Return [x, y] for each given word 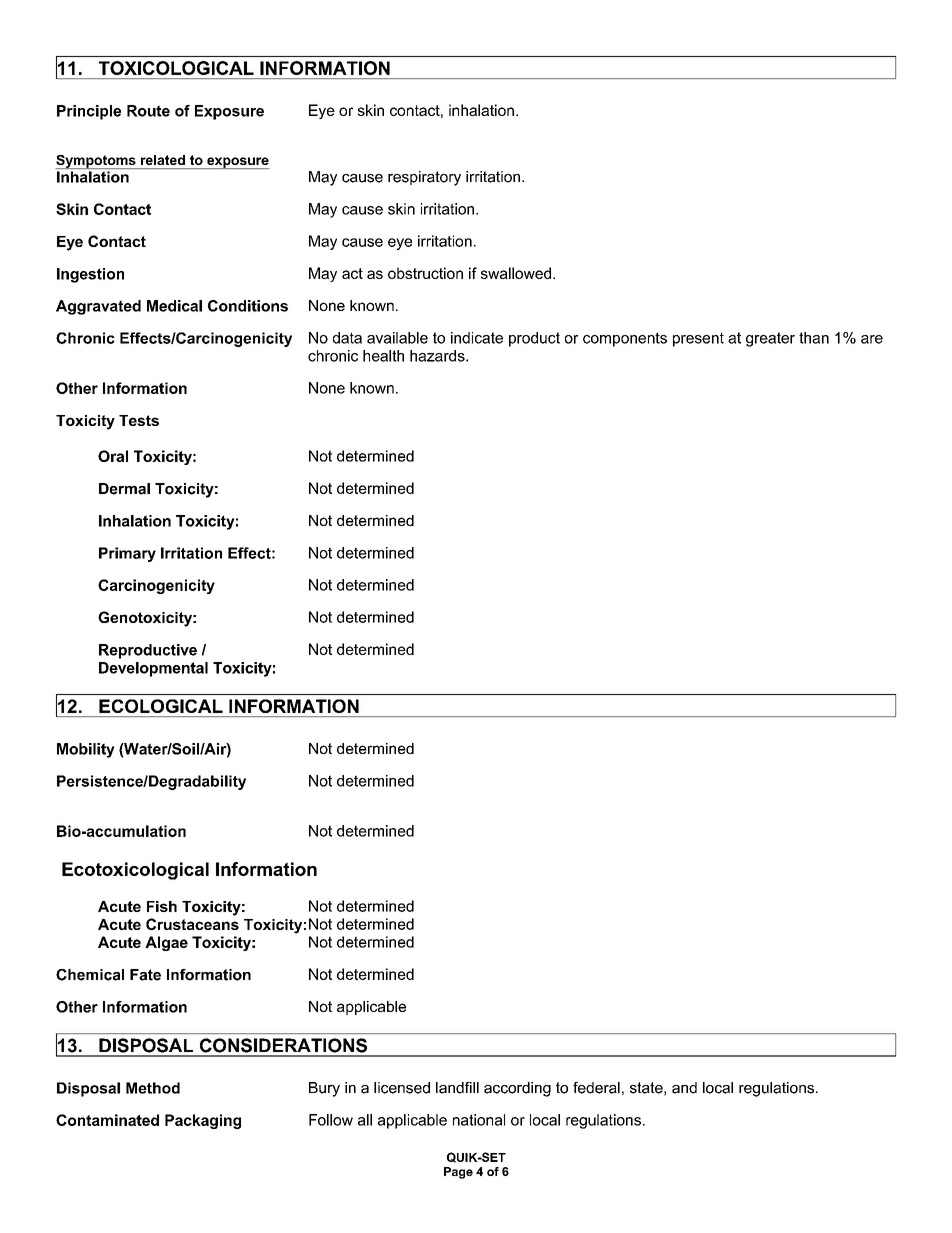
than [814, 338]
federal [596, 1088]
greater [770, 339]
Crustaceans [192, 924]
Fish [162, 906]
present [698, 339]
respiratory [424, 178]
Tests [139, 420]
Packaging [203, 1121]
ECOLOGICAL [161, 706]
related [163, 160]
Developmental [153, 669]
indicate [477, 338]
